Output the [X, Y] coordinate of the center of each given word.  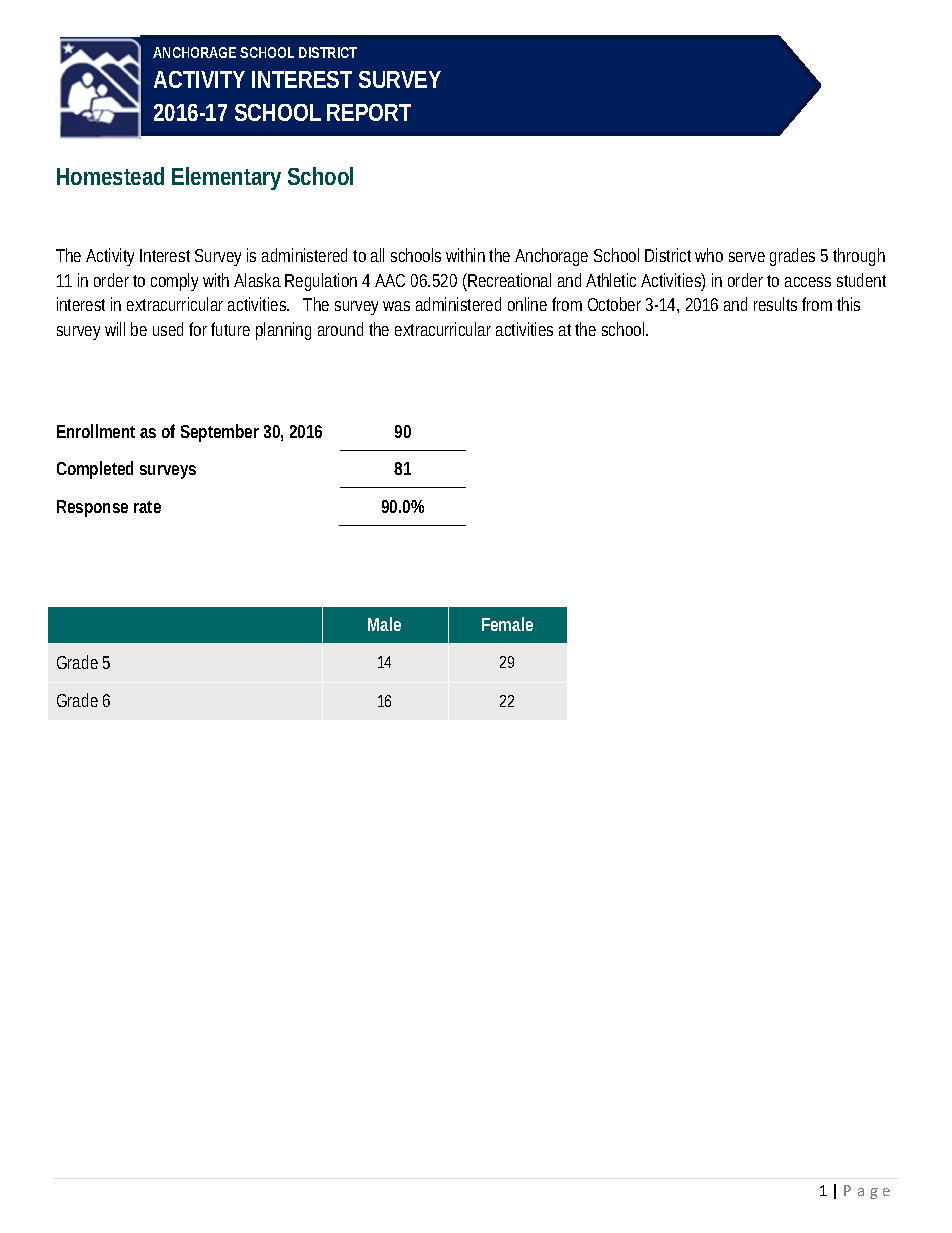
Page [867, 1192]
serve [747, 257]
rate [147, 507]
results [775, 304]
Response [92, 508]
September [220, 433]
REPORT [369, 112]
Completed [95, 470]
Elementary [226, 178]
